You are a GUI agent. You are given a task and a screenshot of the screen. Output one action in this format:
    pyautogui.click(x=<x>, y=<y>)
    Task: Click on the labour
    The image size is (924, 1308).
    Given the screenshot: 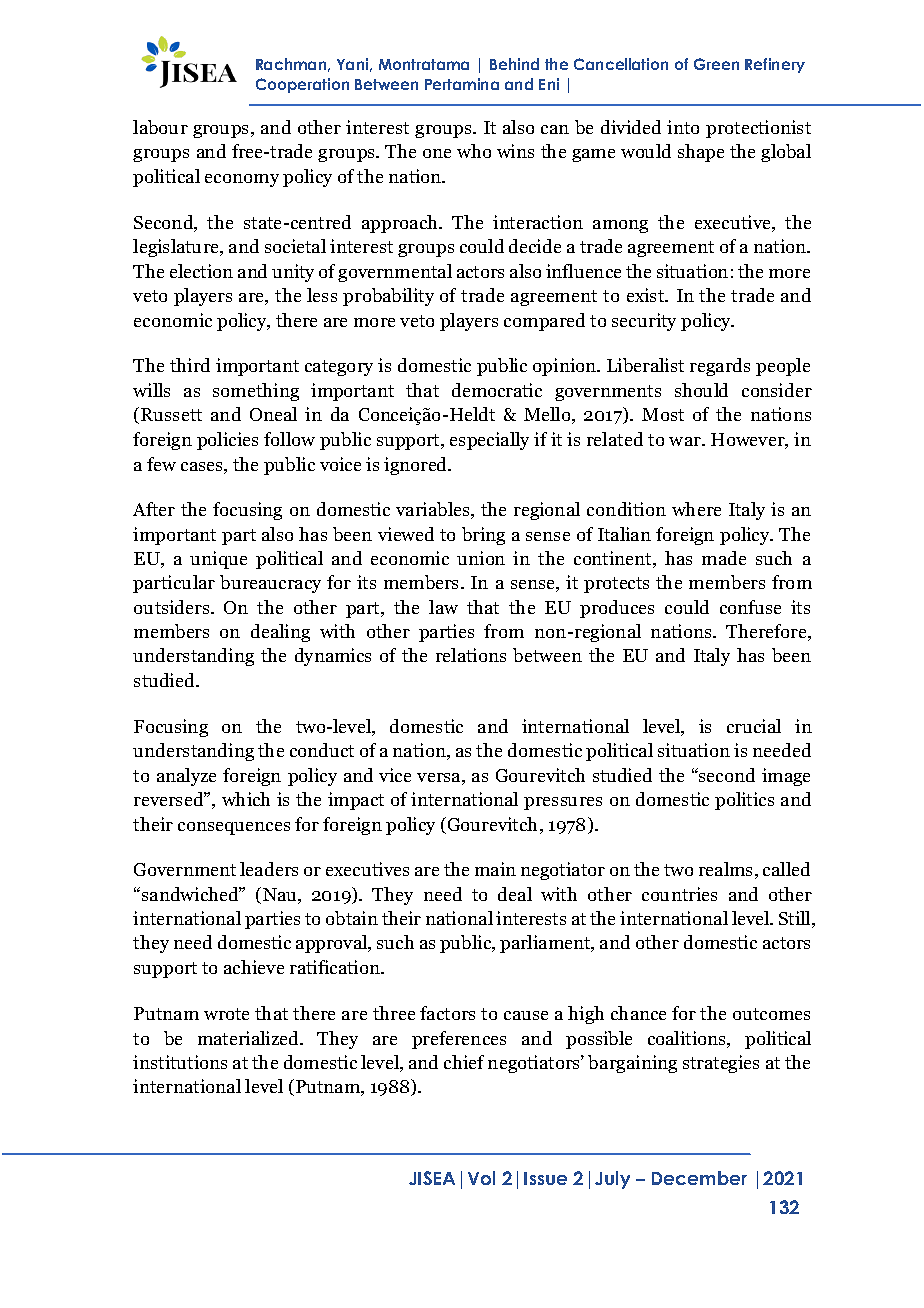 What is the action you would take?
    pyautogui.click(x=160, y=127)
